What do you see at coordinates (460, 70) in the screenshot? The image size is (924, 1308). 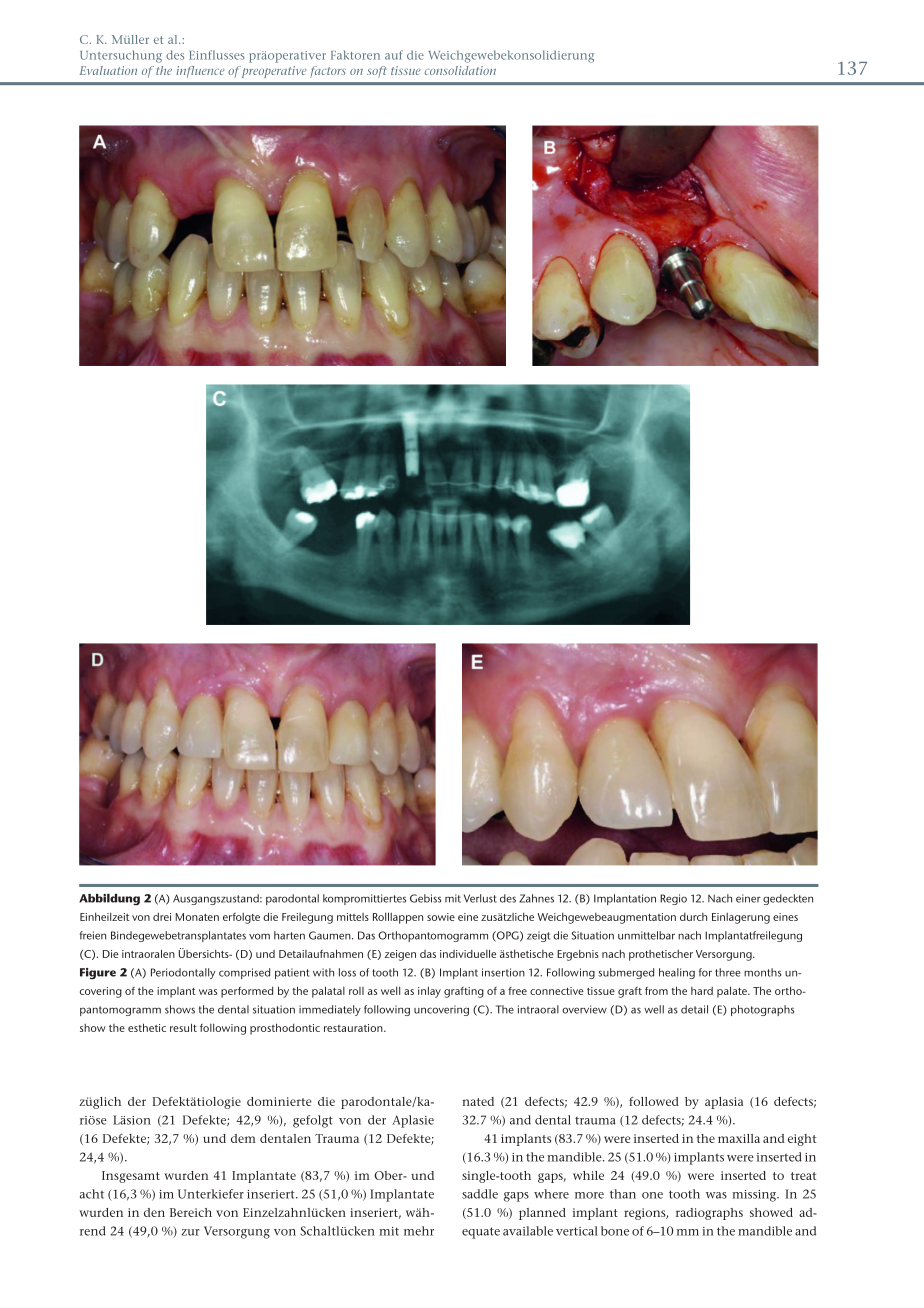 I see `consolidation` at bounding box center [460, 70].
